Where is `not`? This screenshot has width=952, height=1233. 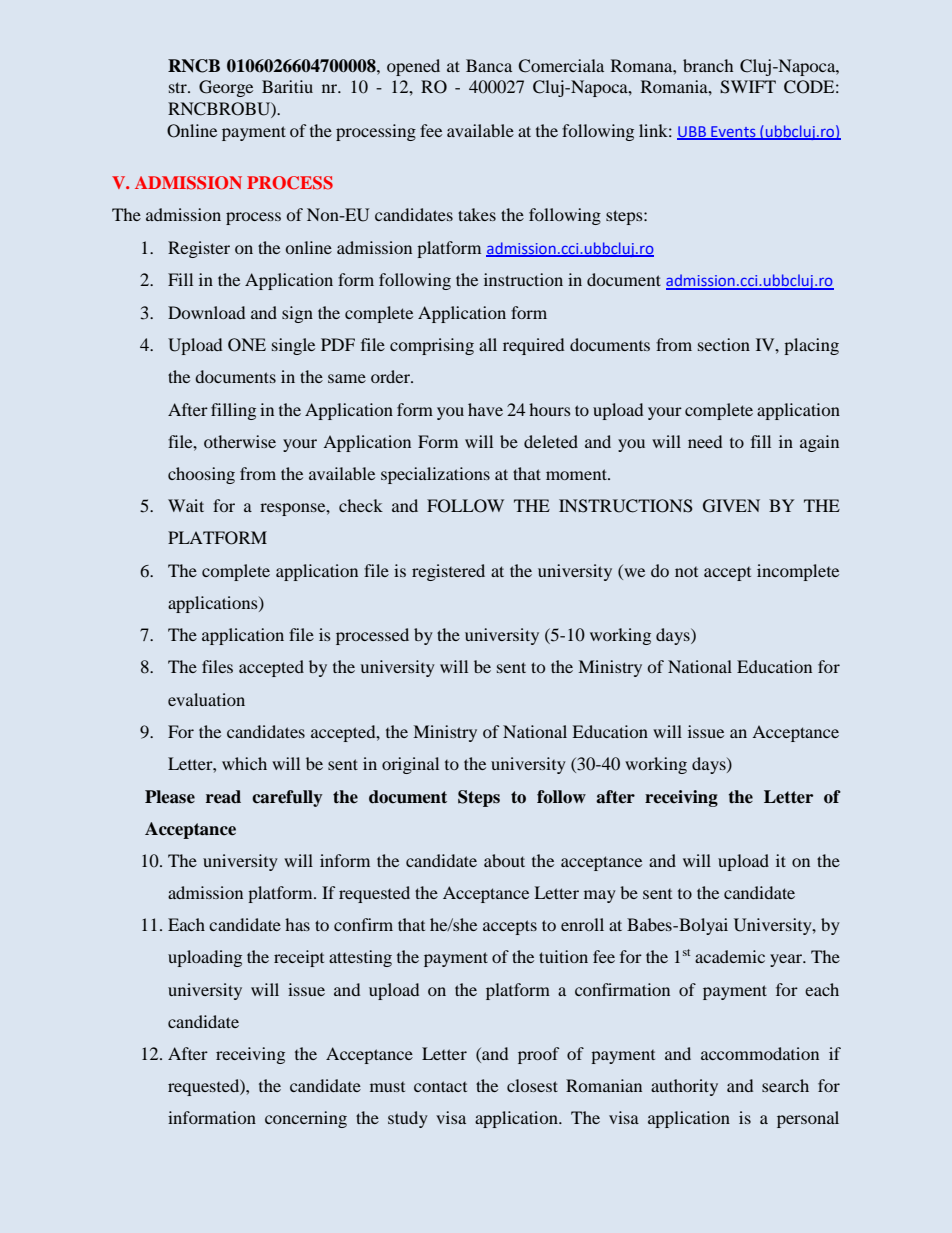 not is located at coordinates (686, 572).
